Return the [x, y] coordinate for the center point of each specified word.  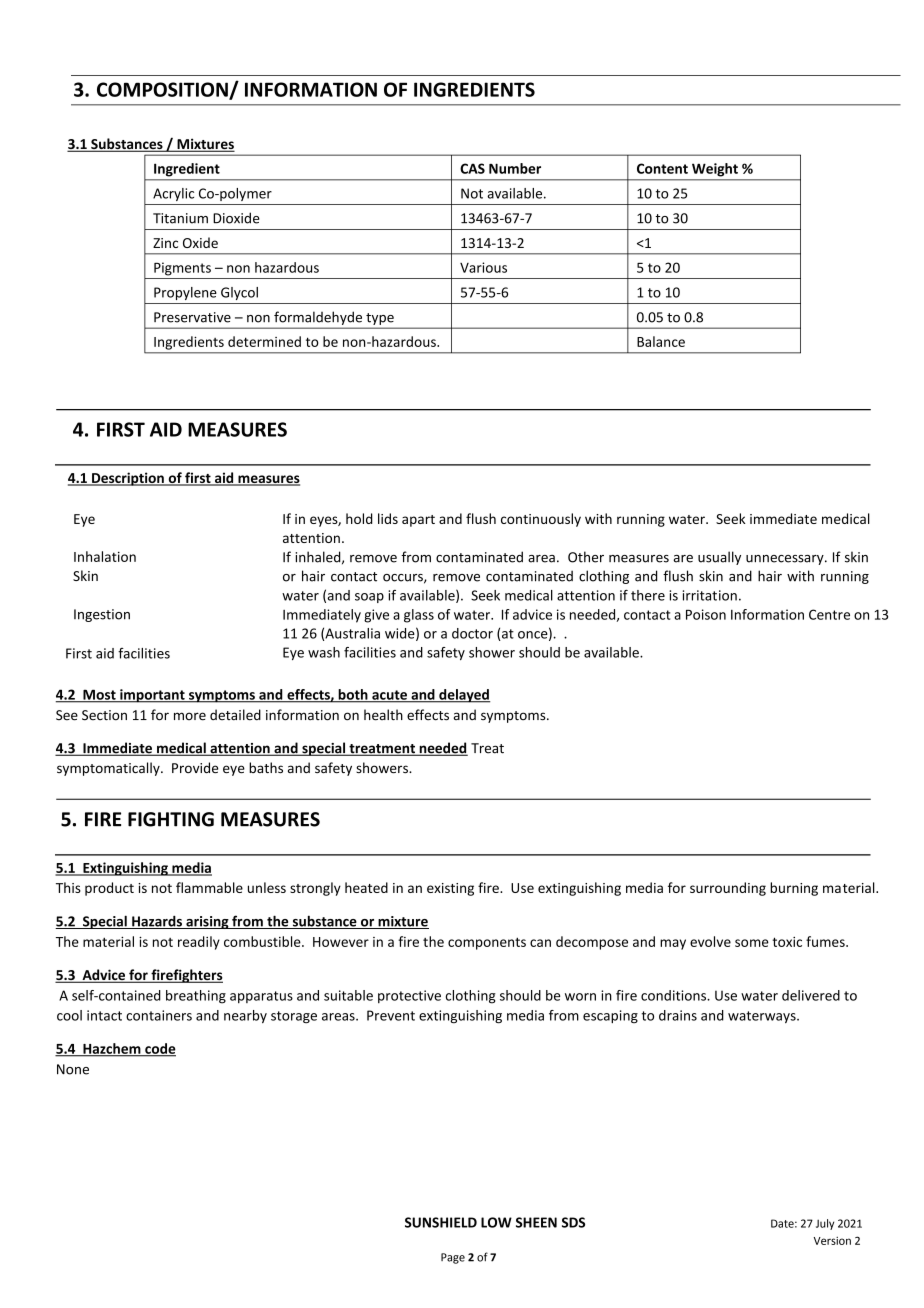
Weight [715, 170]
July [825, 1224]
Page [453, 1258]
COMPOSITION [163, 90]
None [73, 1069]
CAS [472, 168]
